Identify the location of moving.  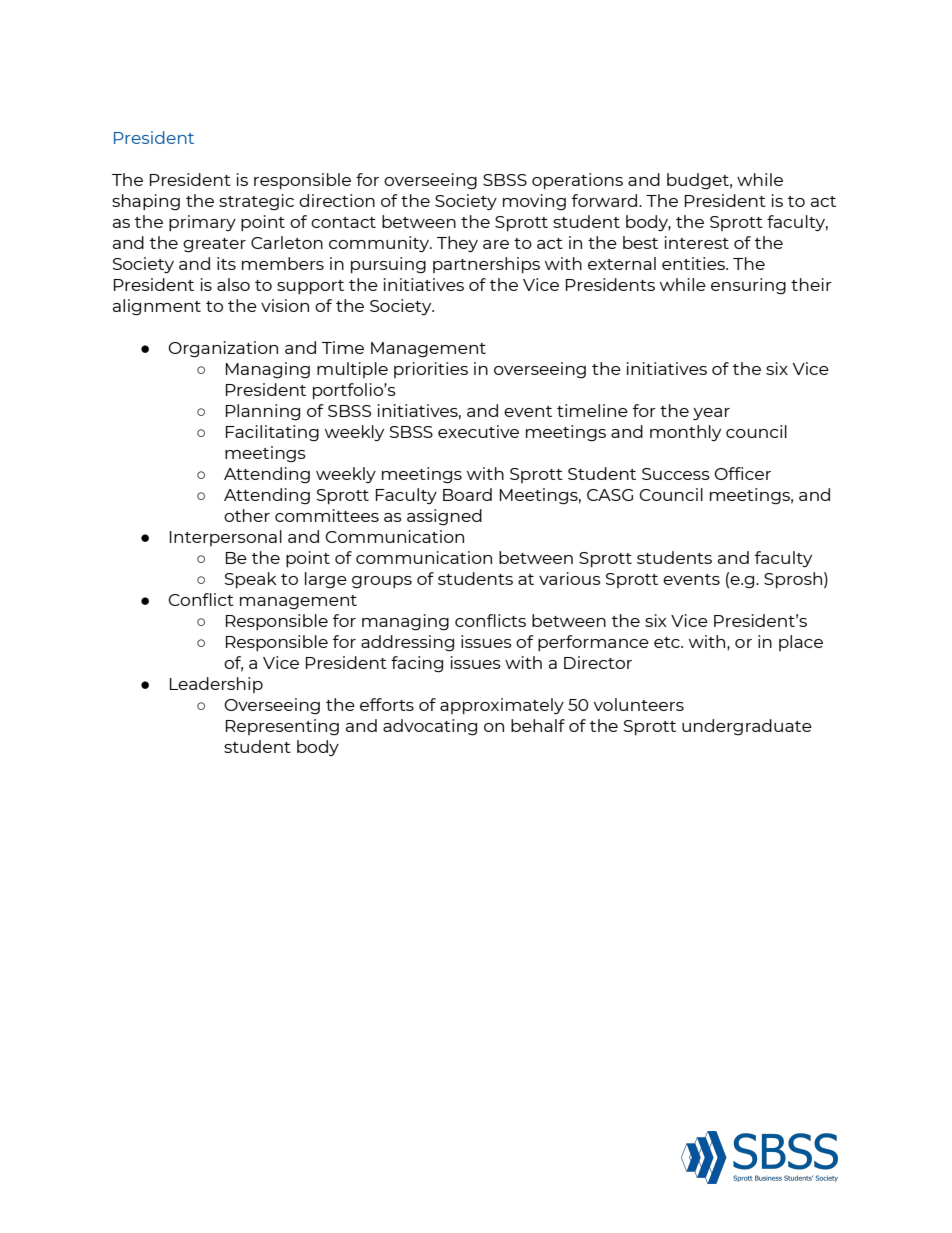
(534, 202).
